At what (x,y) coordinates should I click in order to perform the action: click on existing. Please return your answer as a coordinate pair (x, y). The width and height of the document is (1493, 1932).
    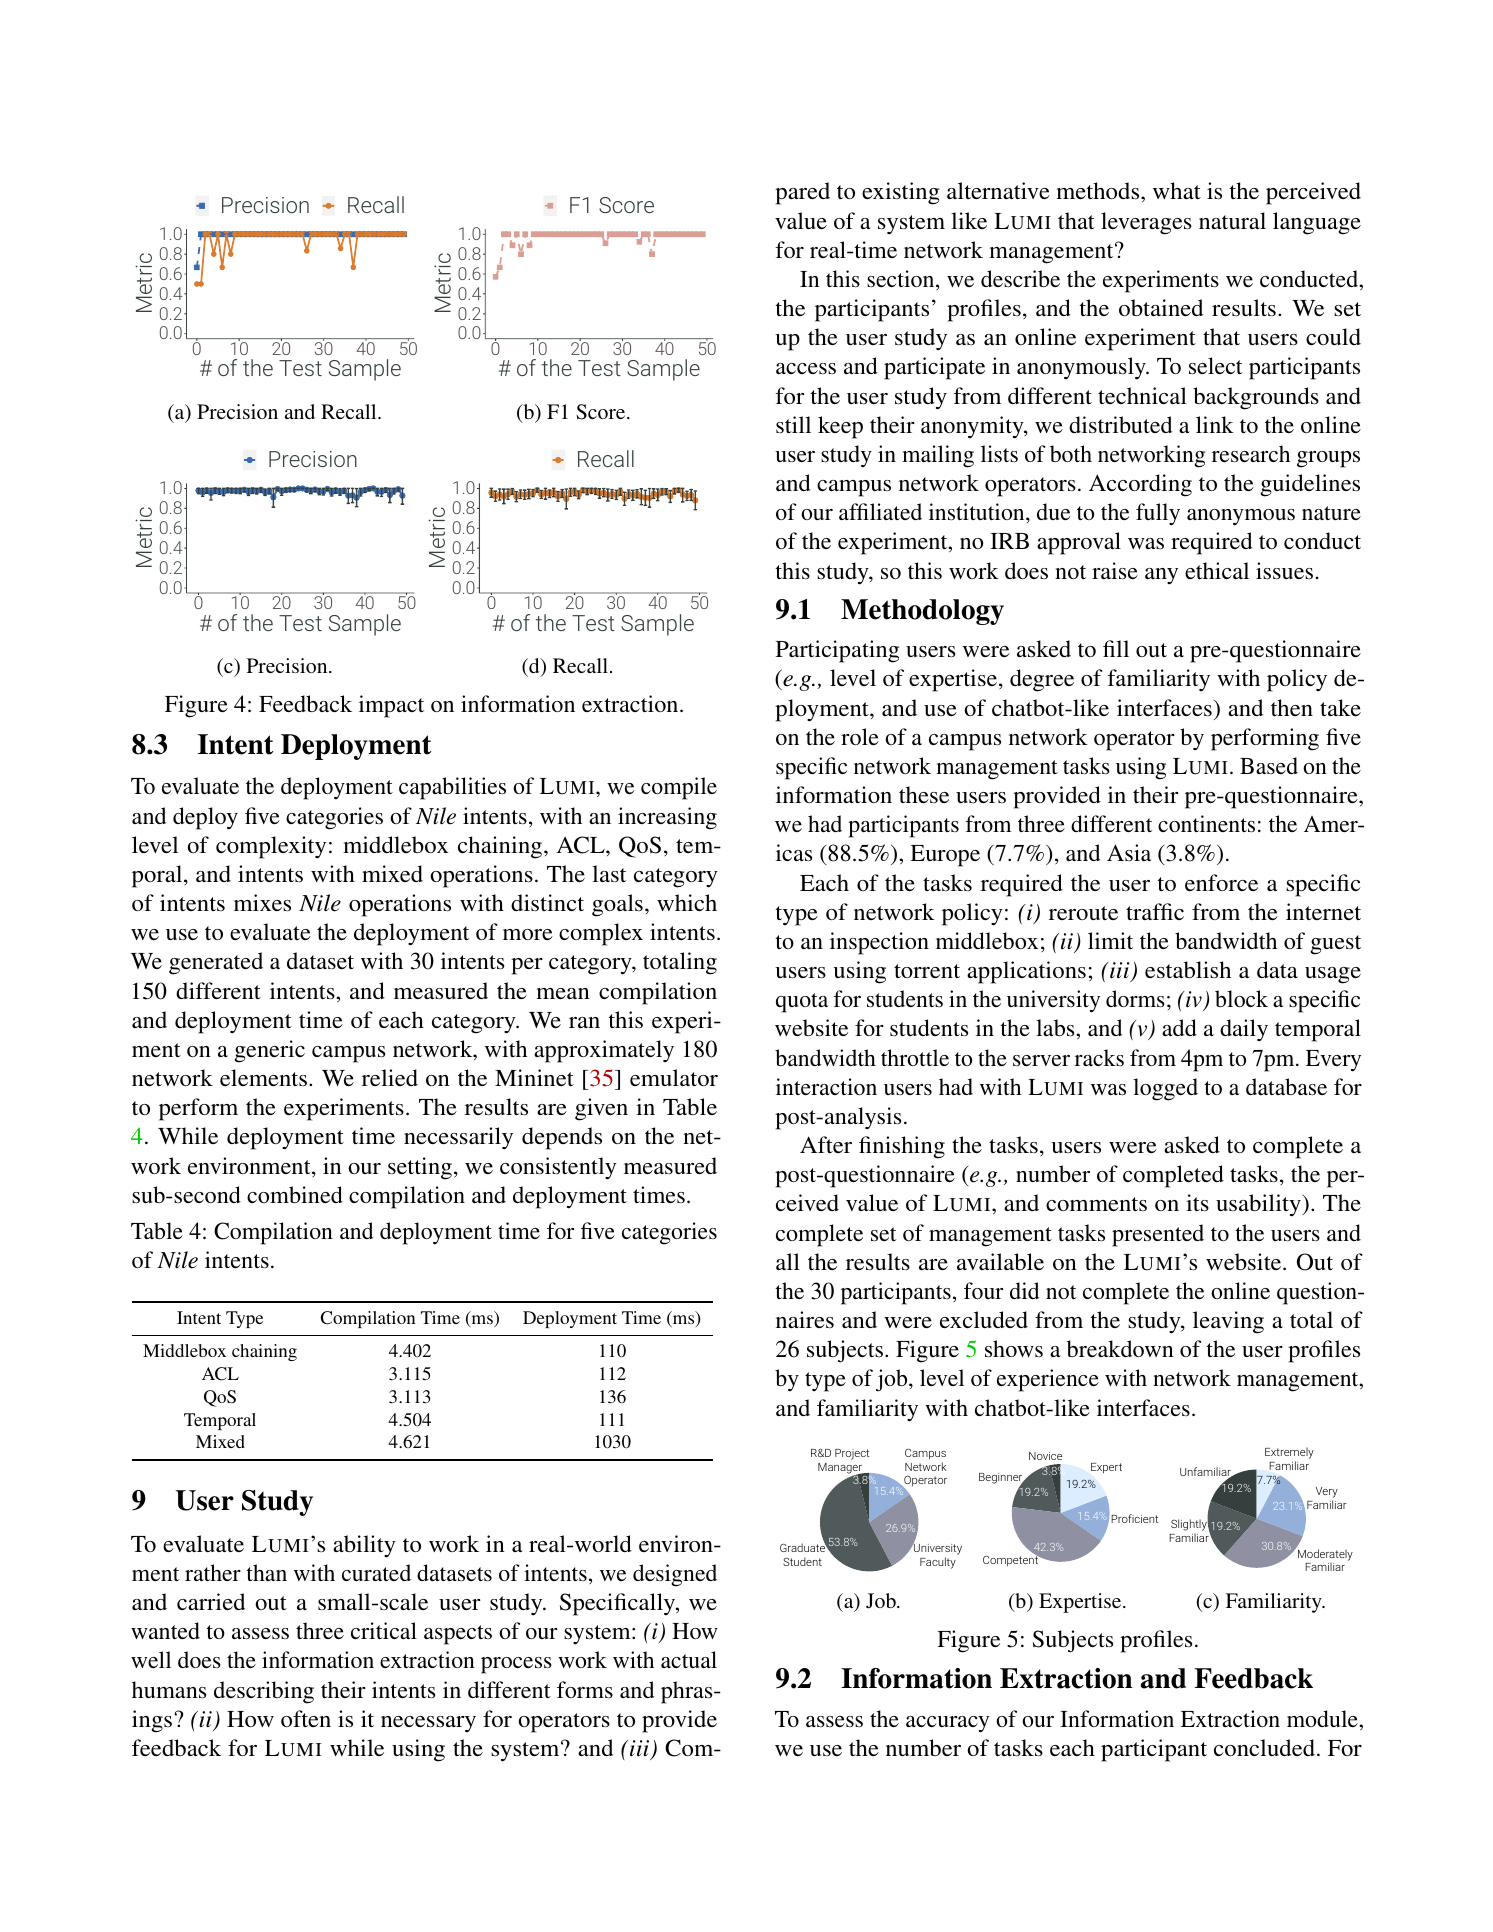
    Looking at the image, I should click on (901, 193).
